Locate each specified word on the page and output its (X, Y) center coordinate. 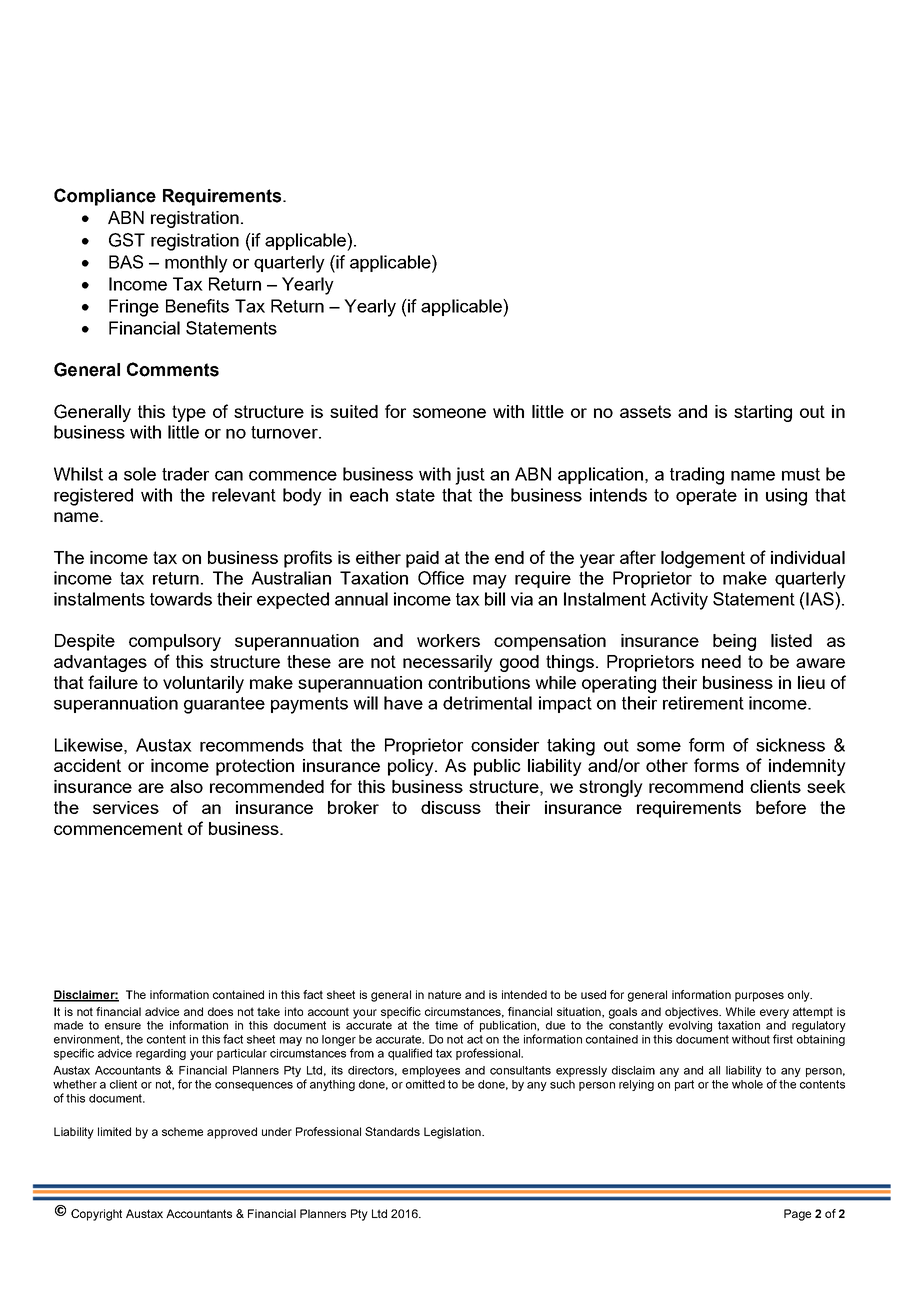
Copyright (96, 1215)
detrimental (487, 703)
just (470, 476)
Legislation (453, 1133)
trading (697, 476)
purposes (759, 997)
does (220, 1011)
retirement (703, 703)
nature (444, 994)
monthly (196, 264)
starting (763, 413)
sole (140, 474)
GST (127, 240)
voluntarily (203, 684)
